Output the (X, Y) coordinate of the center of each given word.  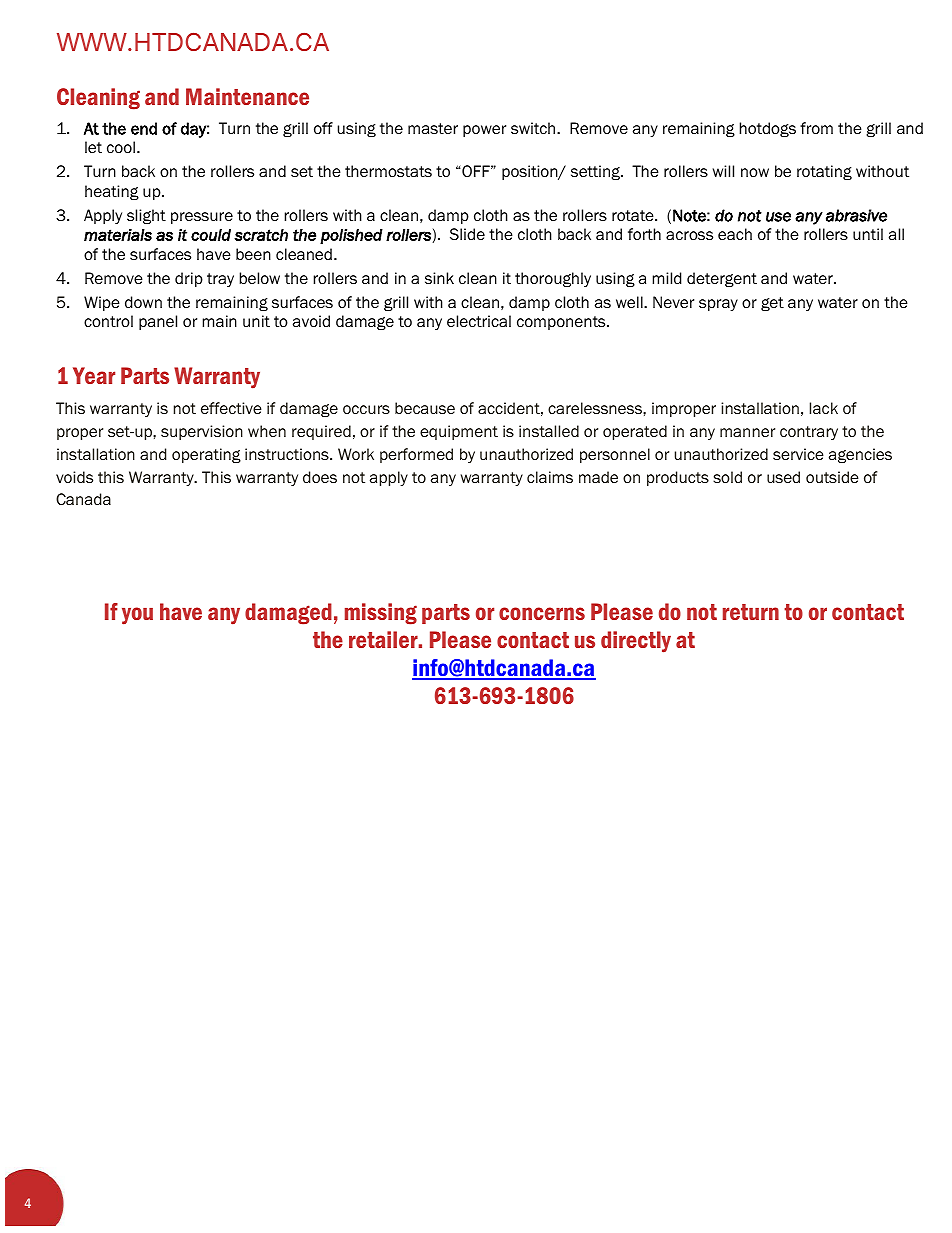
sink (439, 278)
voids (74, 477)
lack (824, 408)
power (484, 131)
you (137, 616)
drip (189, 279)
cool (121, 147)
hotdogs (768, 129)
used (783, 477)
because (425, 408)
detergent (722, 279)
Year (94, 375)
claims (550, 477)
